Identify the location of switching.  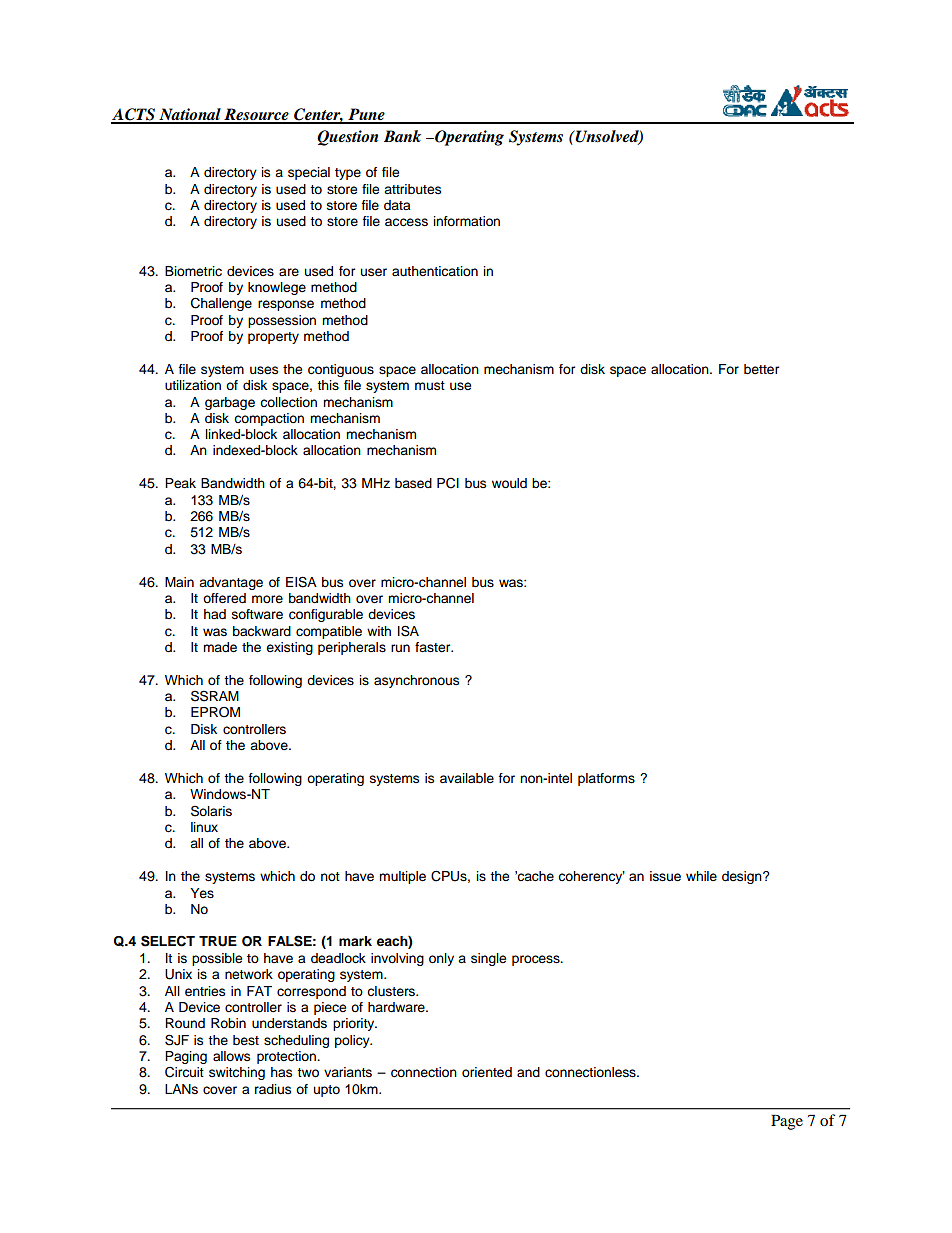
(237, 1073).
